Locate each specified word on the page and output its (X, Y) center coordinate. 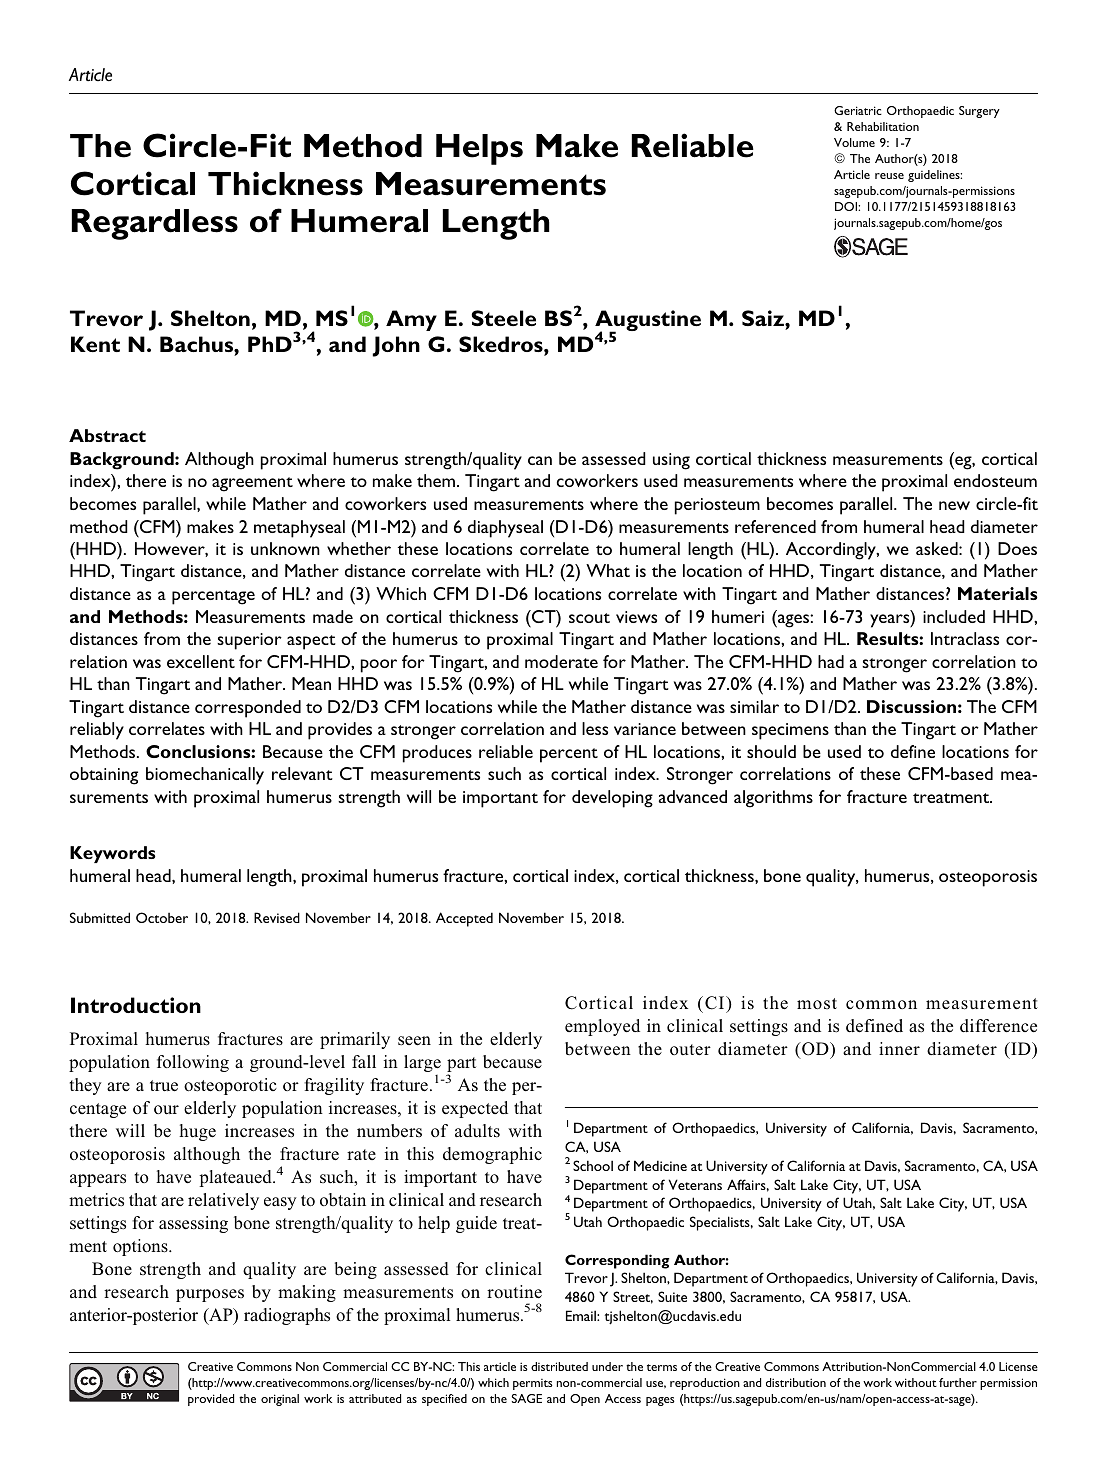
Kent (95, 344)
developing (612, 799)
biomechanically (205, 776)
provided (211, 1400)
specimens (790, 731)
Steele (503, 318)
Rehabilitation (883, 126)
